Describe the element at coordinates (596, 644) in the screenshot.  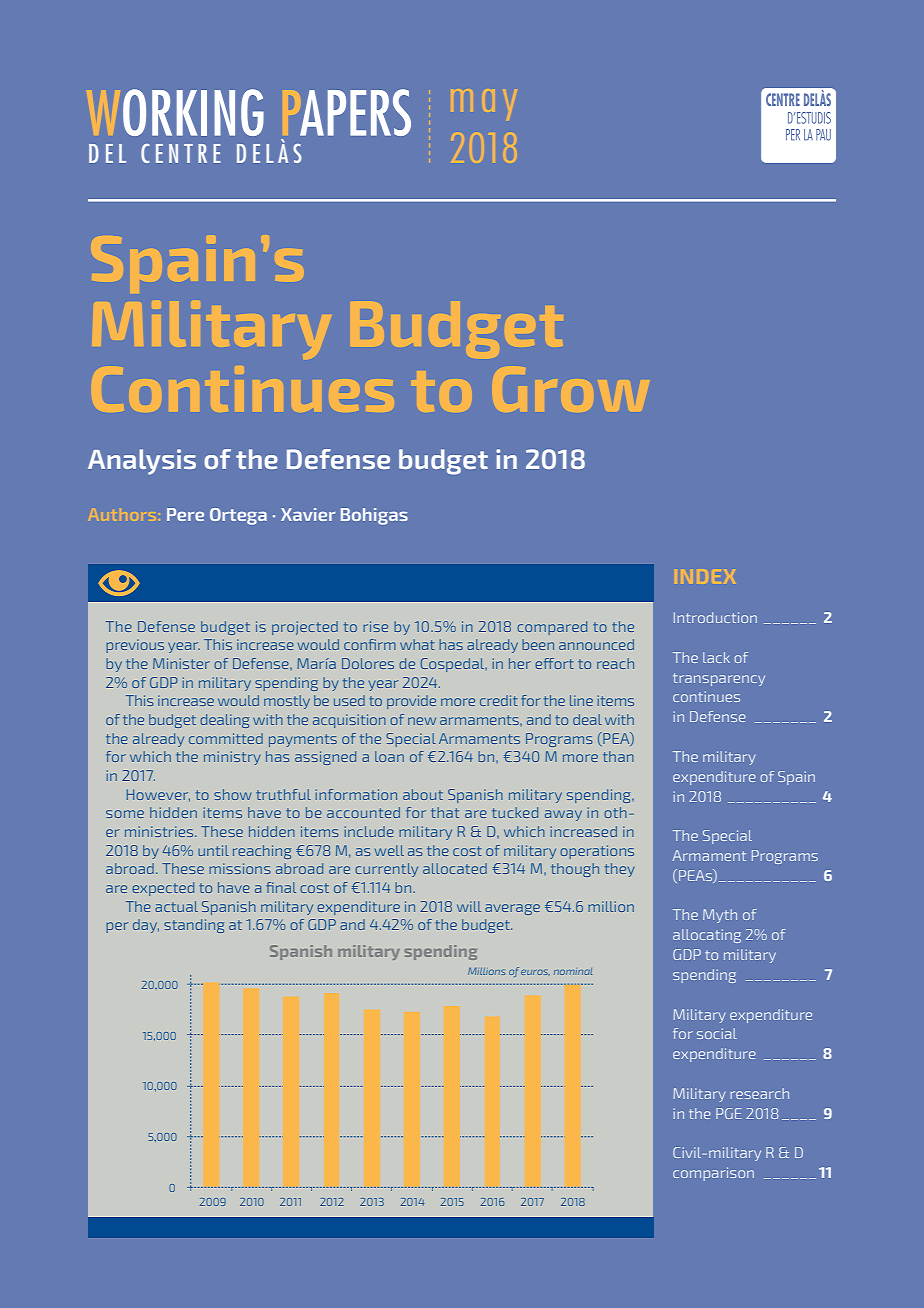
I see `announced` at that location.
